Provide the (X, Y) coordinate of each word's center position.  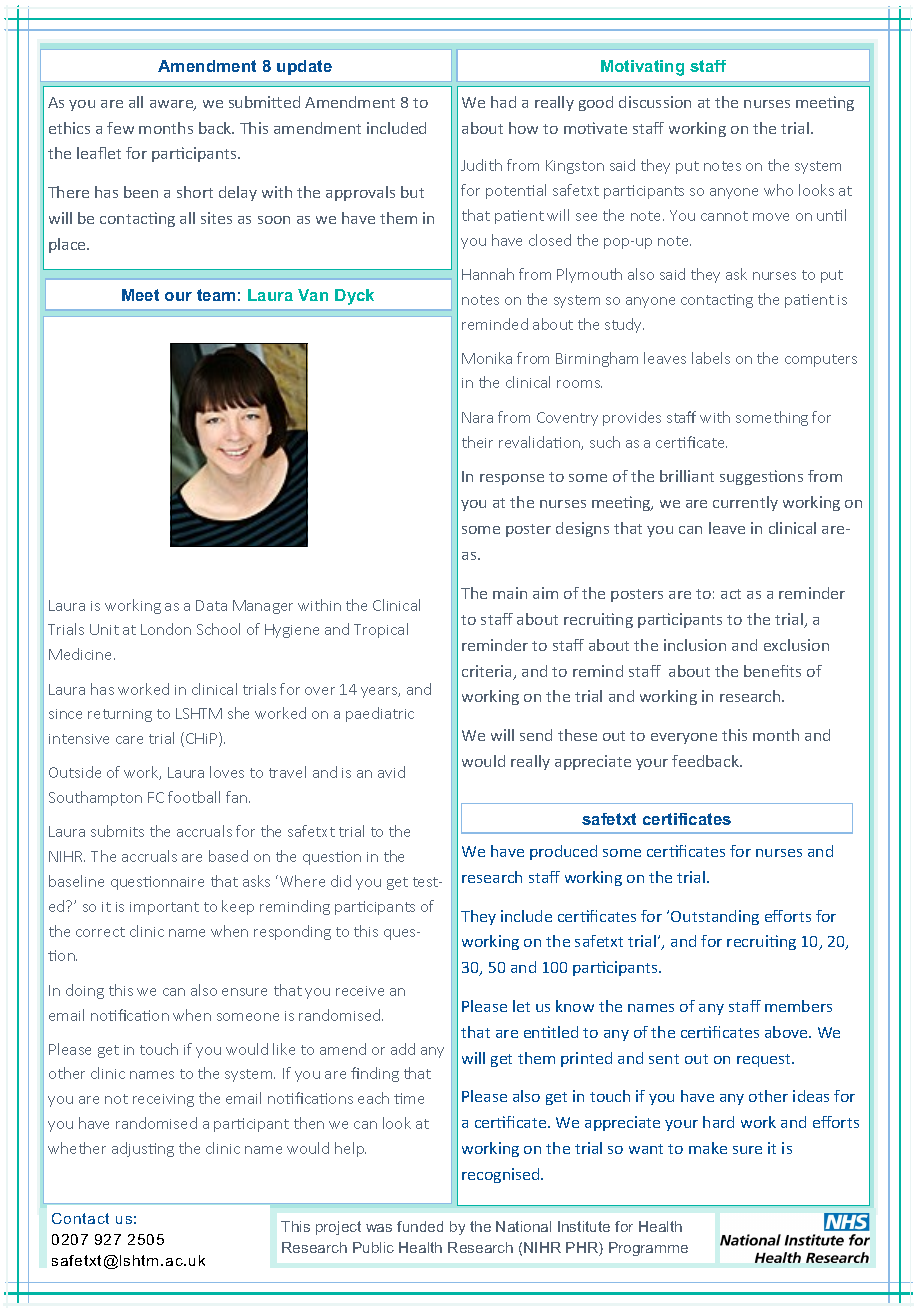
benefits (772, 671)
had (503, 102)
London (166, 629)
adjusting (143, 1149)
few (120, 128)
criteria (488, 672)
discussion (655, 102)
